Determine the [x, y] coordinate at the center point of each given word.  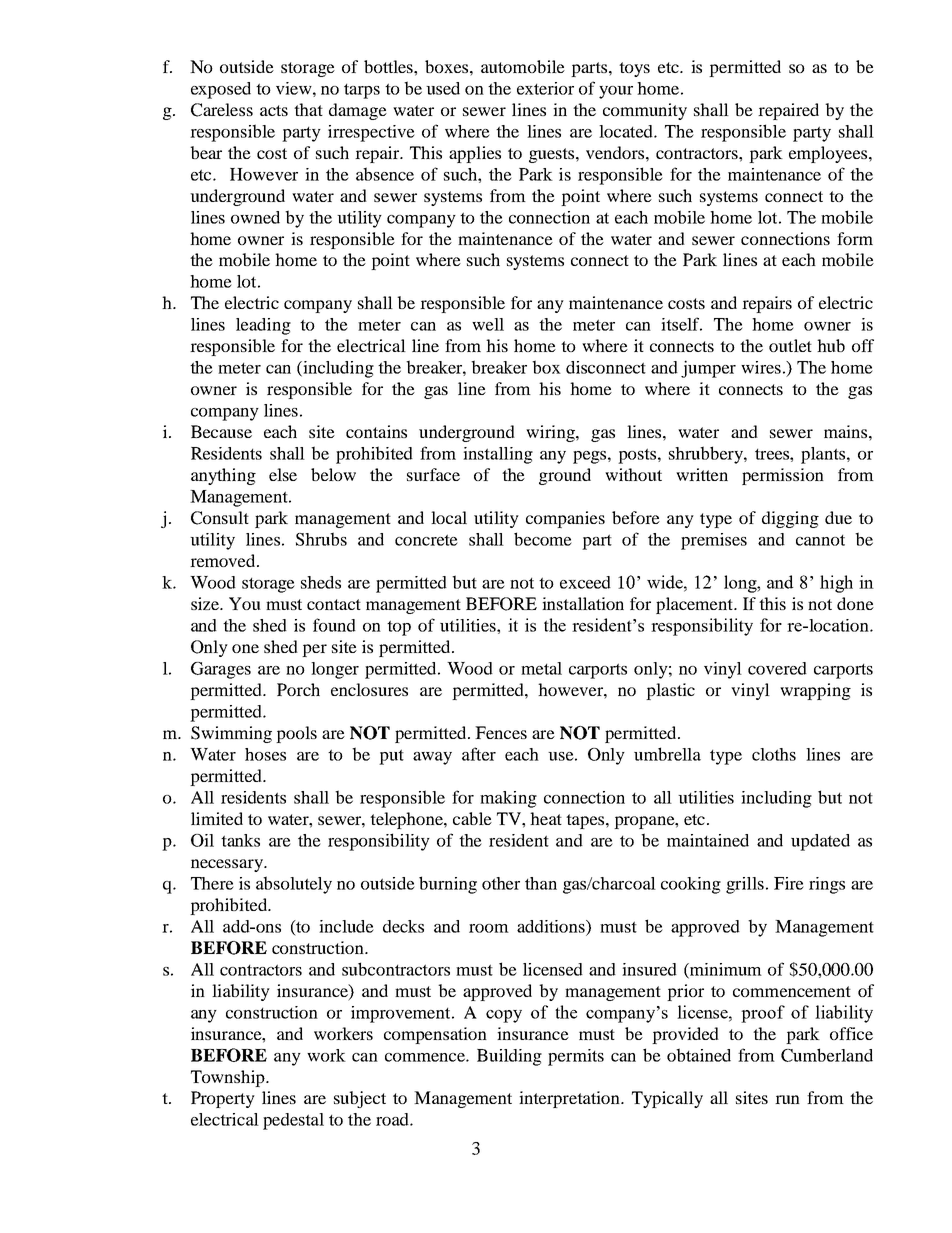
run [787, 1099]
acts [274, 110]
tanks [240, 840]
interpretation [570, 1099]
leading [263, 326]
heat [546, 818]
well [488, 324]
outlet [790, 345]
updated [820, 842]
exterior [545, 88]
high [836, 584]
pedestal [293, 1121]
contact [334, 604]
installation [583, 603]
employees [829, 154]
